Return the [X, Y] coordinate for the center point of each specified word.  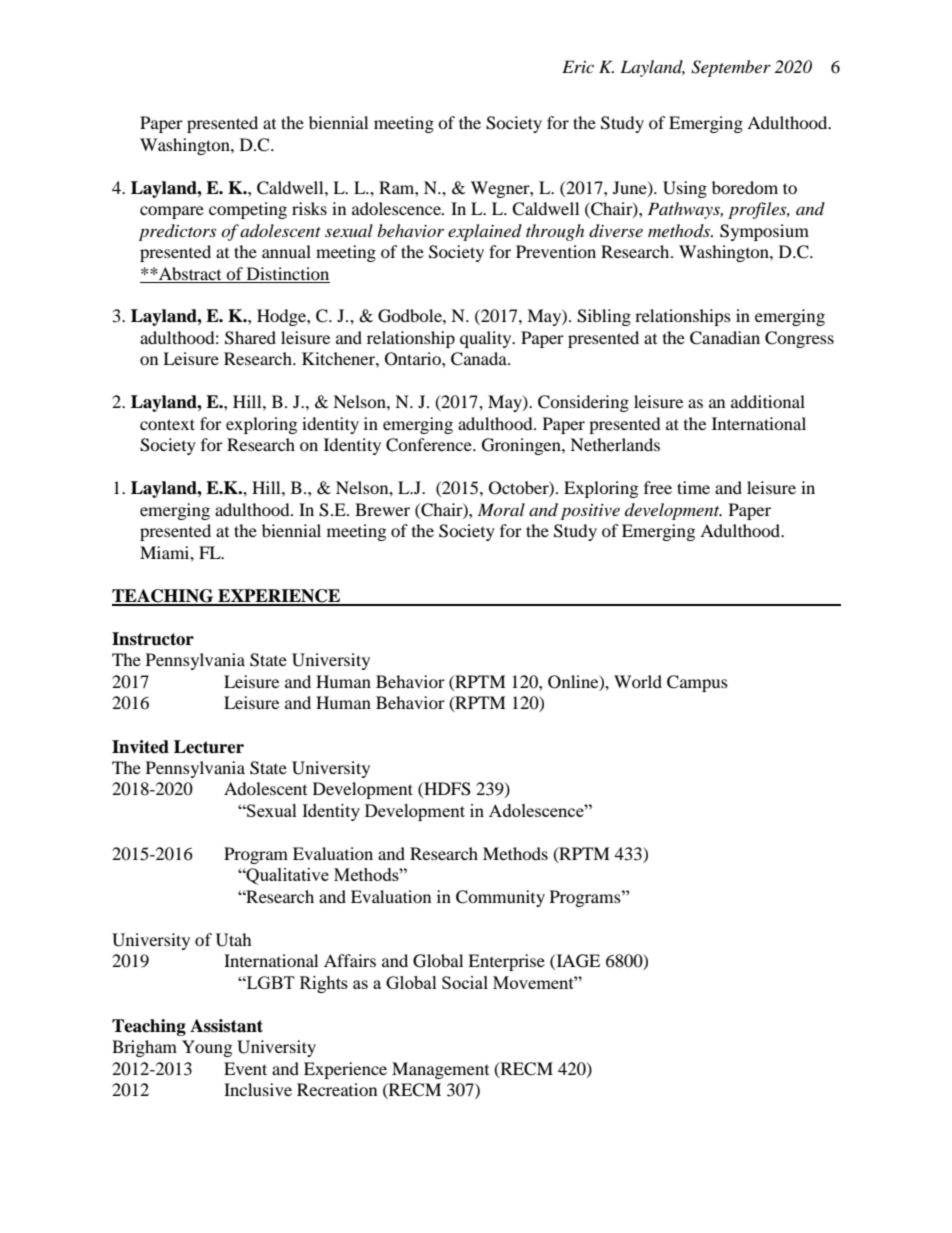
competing [248, 210]
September [731, 68]
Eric [578, 66]
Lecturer [209, 747]
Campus [697, 683]
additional [768, 401]
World [638, 681]
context [167, 424]
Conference [430, 445]
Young [207, 1048]
